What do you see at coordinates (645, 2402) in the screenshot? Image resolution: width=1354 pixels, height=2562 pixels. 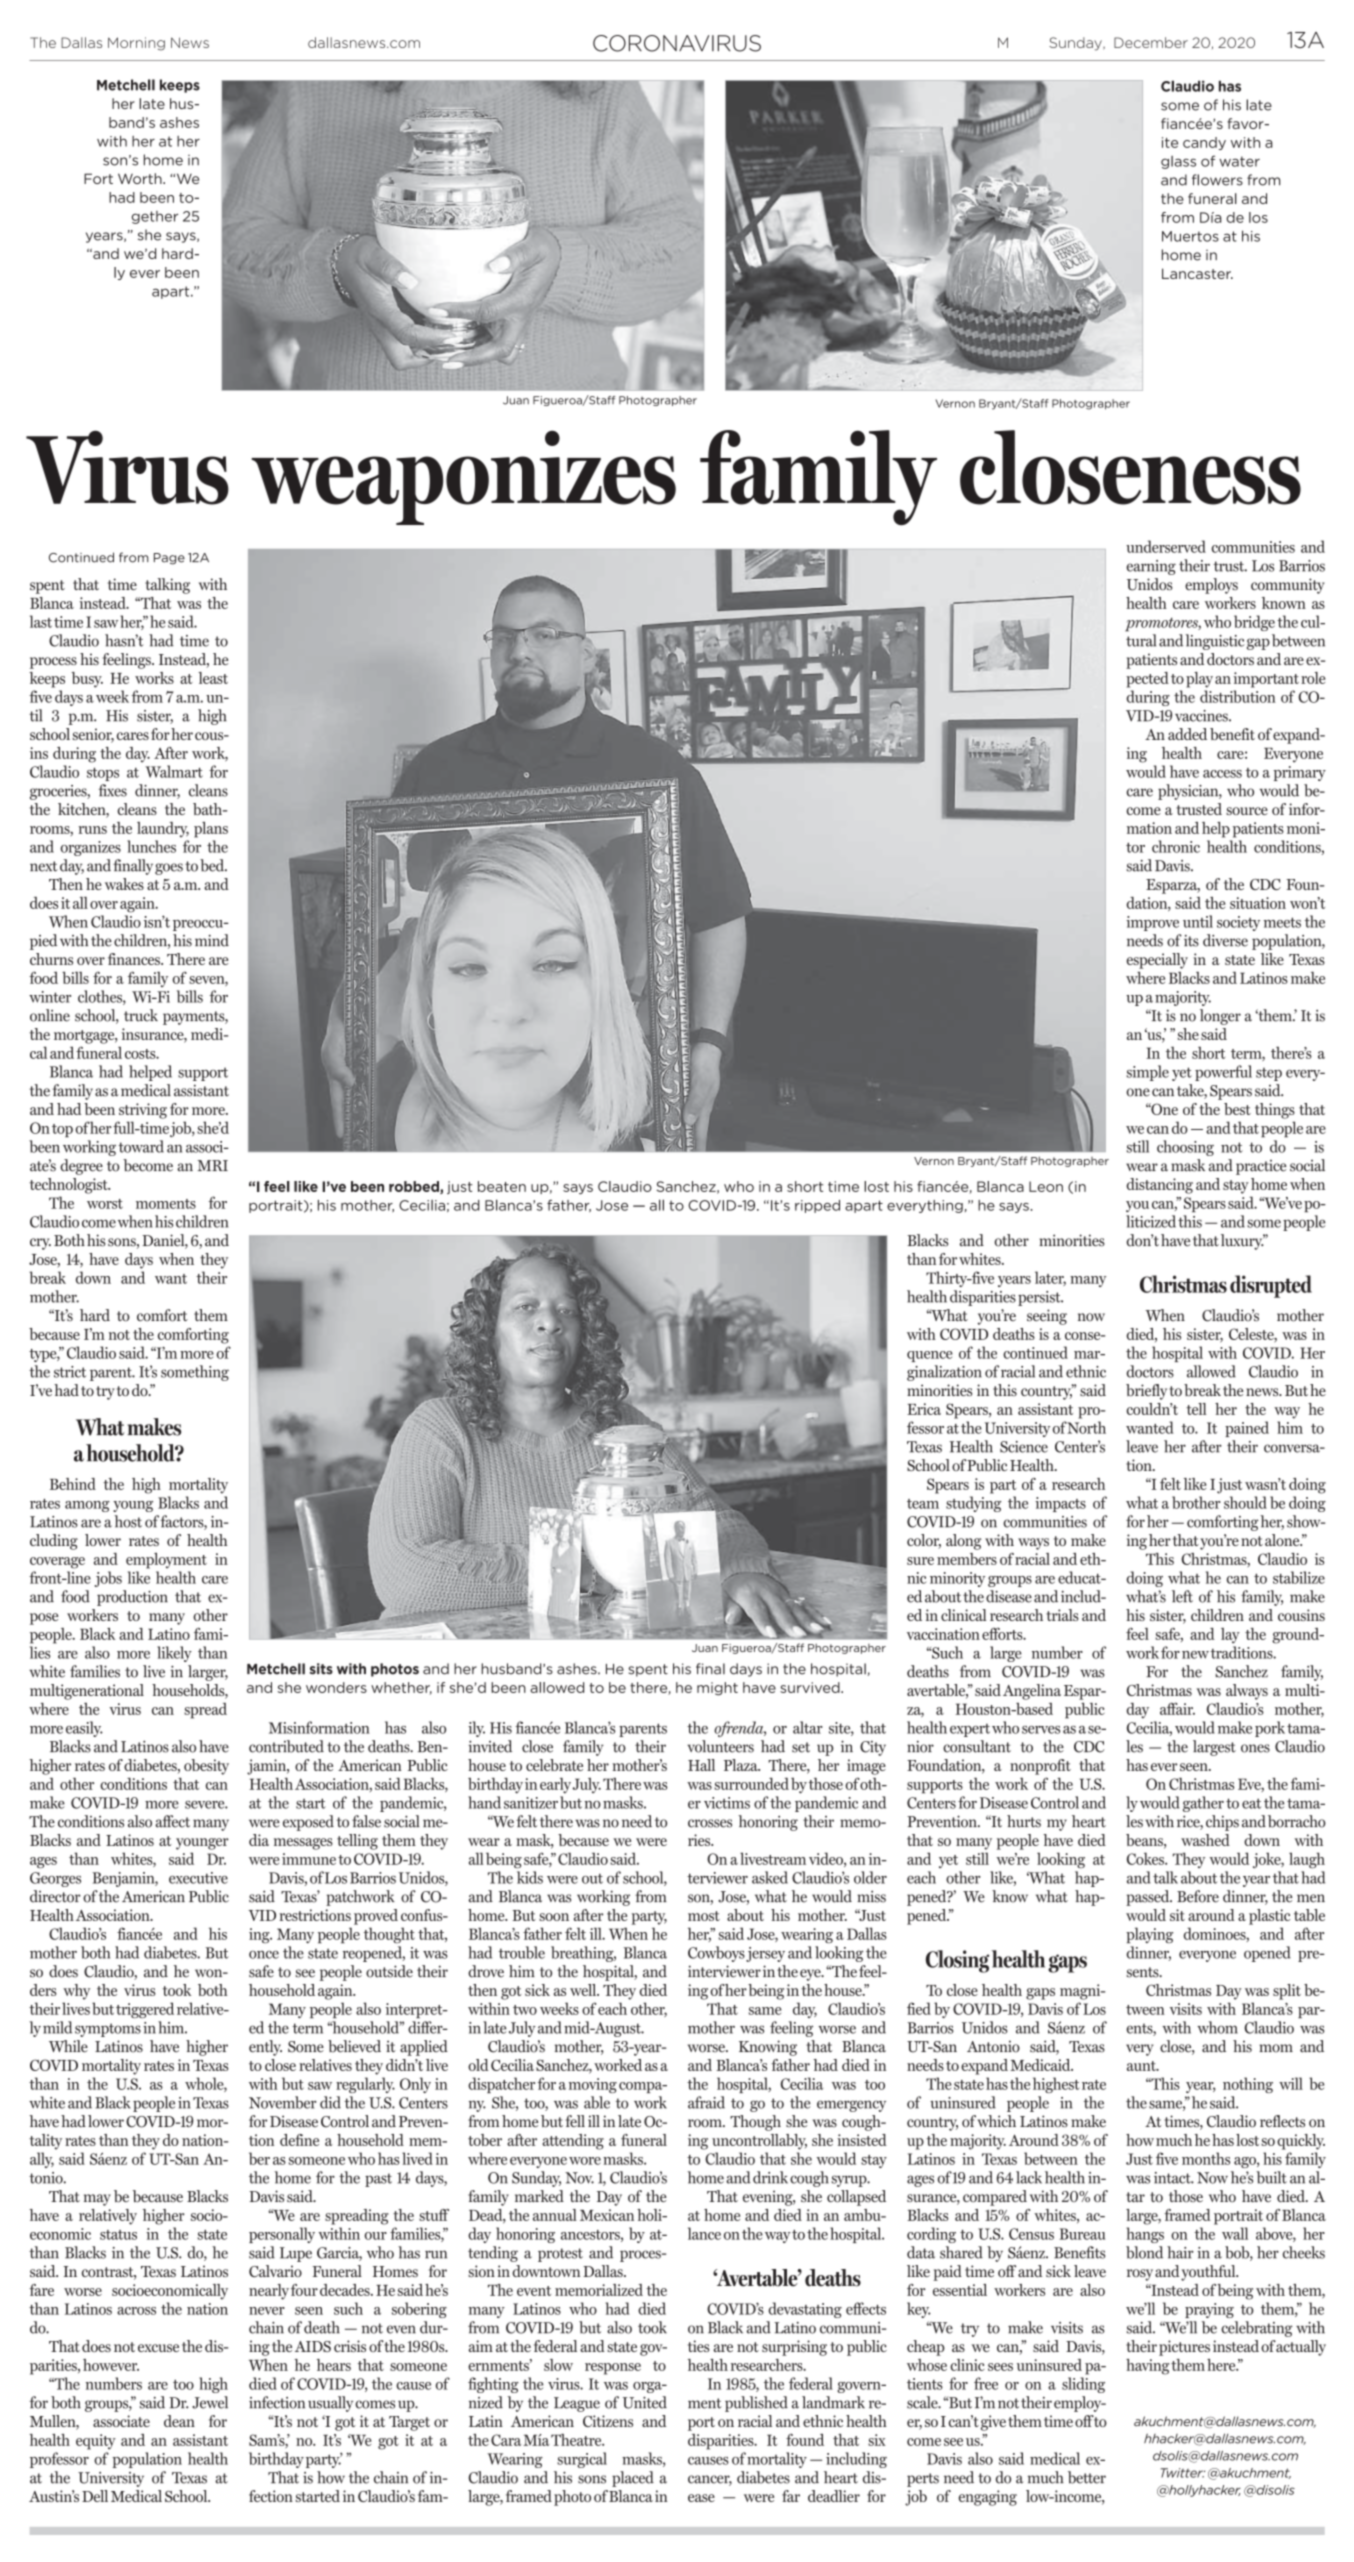 I see `United` at bounding box center [645, 2402].
